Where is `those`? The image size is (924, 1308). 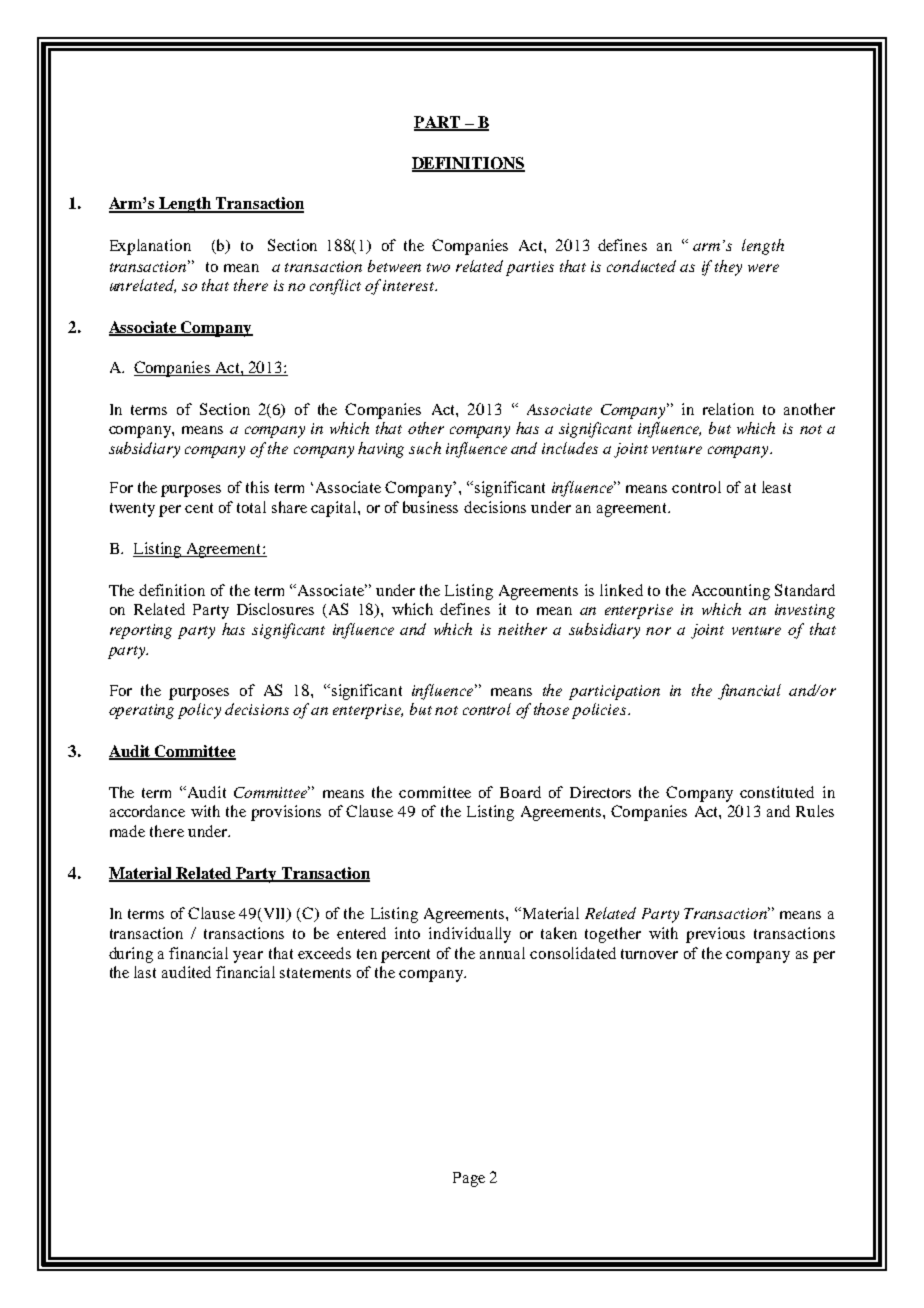
those is located at coordinates (551, 709).
